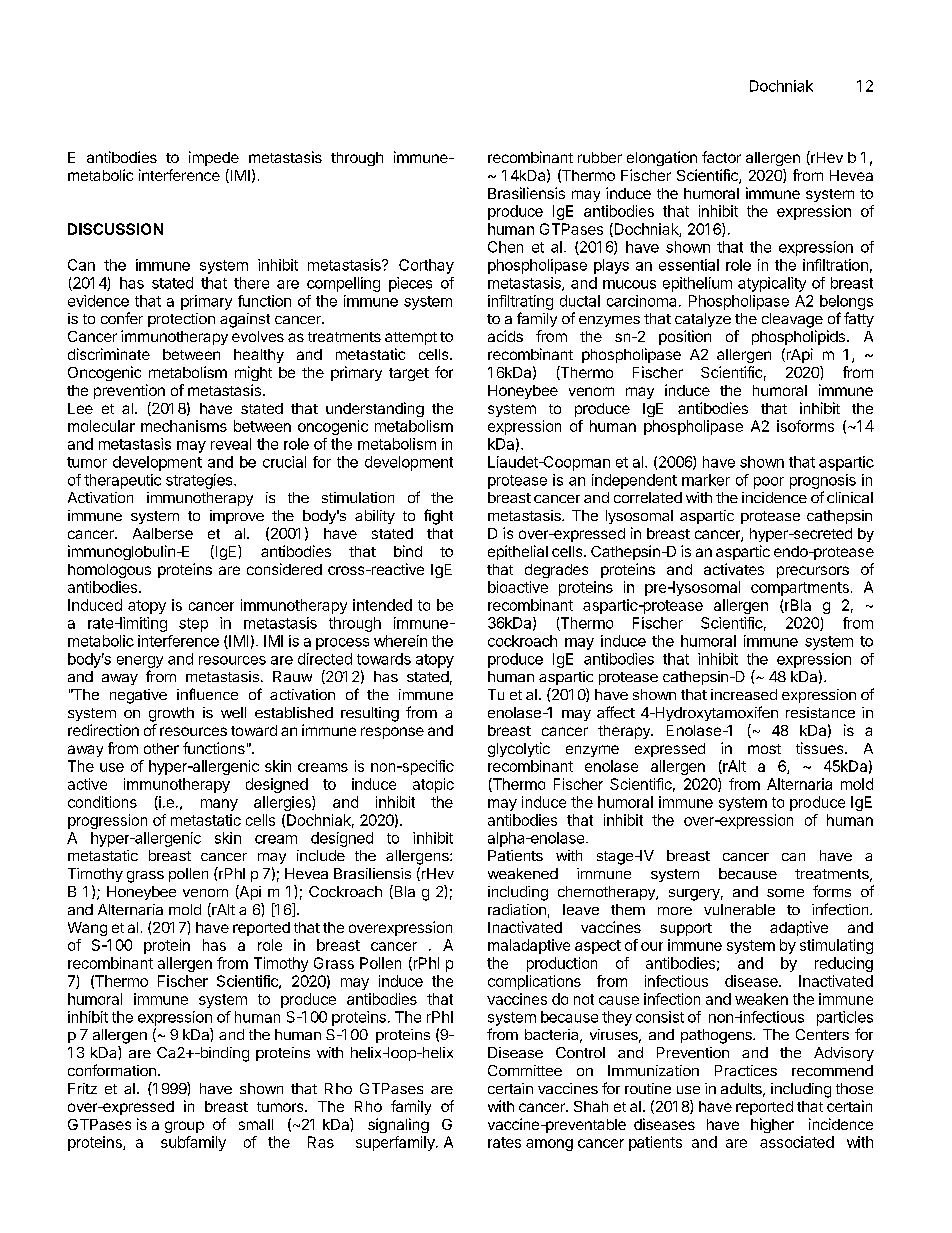 The height and width of the image is (1233, 952). What do you see at coordinates (505, 247) in the image?
I see `Chen` at bounding box center [505, 247].
